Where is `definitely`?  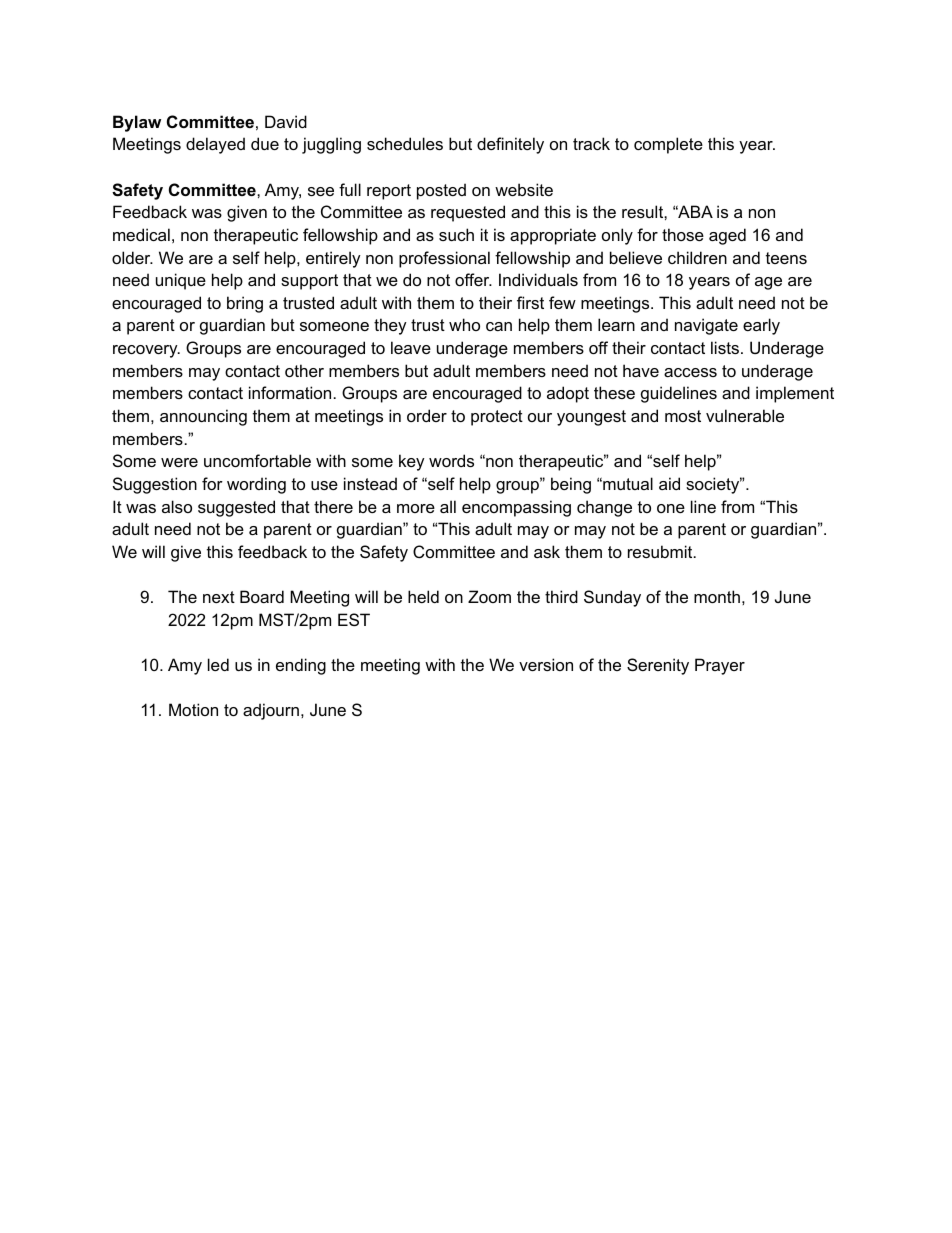 definitely is located at coordinates (510, 145).
